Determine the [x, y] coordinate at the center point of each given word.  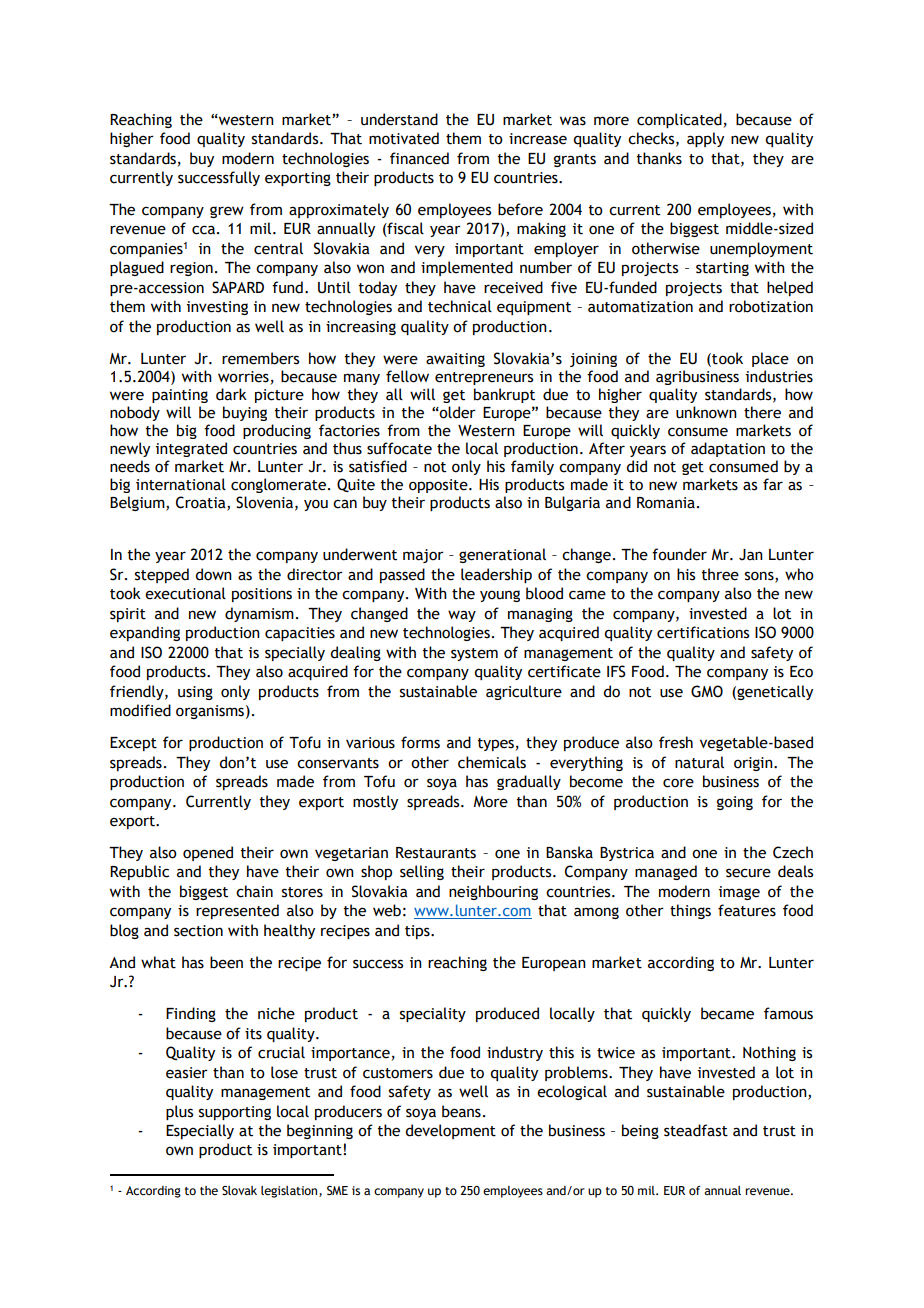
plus [179, 1112]
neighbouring [493, 892]
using [195, 693]
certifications [703, 632]
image [739, 893]
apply [705, 139]
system [474, 654]
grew [227, 212]
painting [180, 396]
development [450, 1131]
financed [419, 158]
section [198, 931]
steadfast [696, 1130]
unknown [706, 412]
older [457, 412]
